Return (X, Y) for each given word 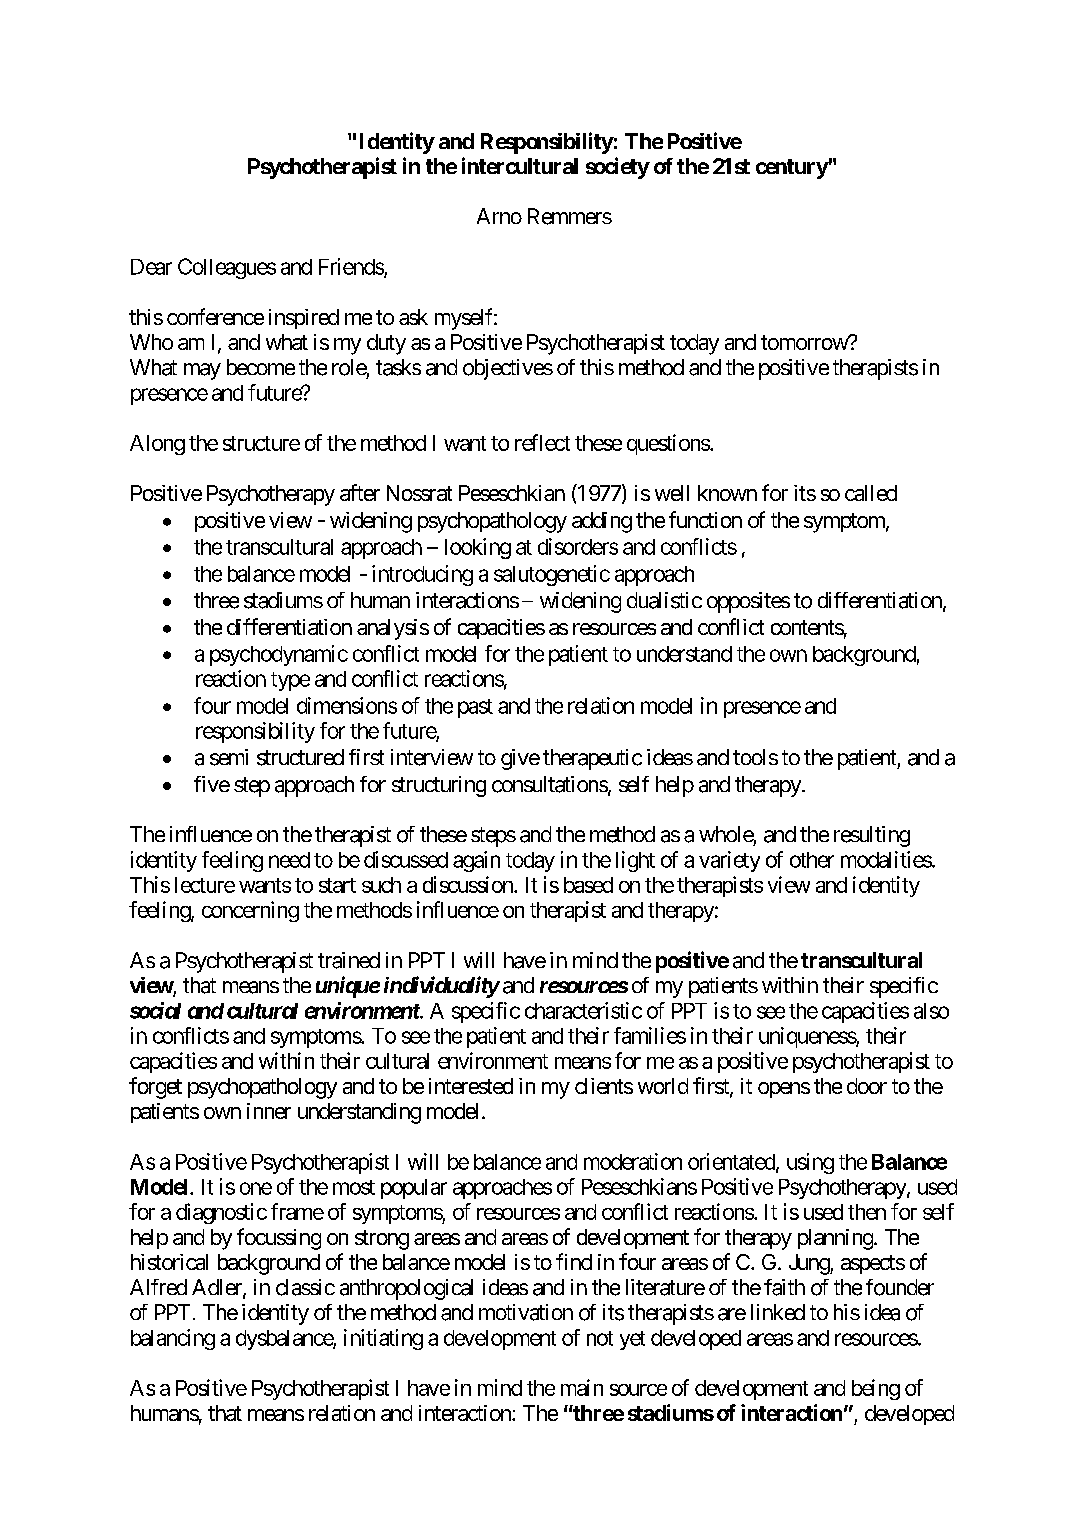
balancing (173, 1339)
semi (229, 757)
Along (157, 445)
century (792, 169)
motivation (526, 1312)
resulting (872, 836)
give (520, 759)
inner (269, 1111)
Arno (499, 216)
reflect (542, 442)
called (871, 493)
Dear (151, 267)
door (867, 1086)
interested (471, 1086)
